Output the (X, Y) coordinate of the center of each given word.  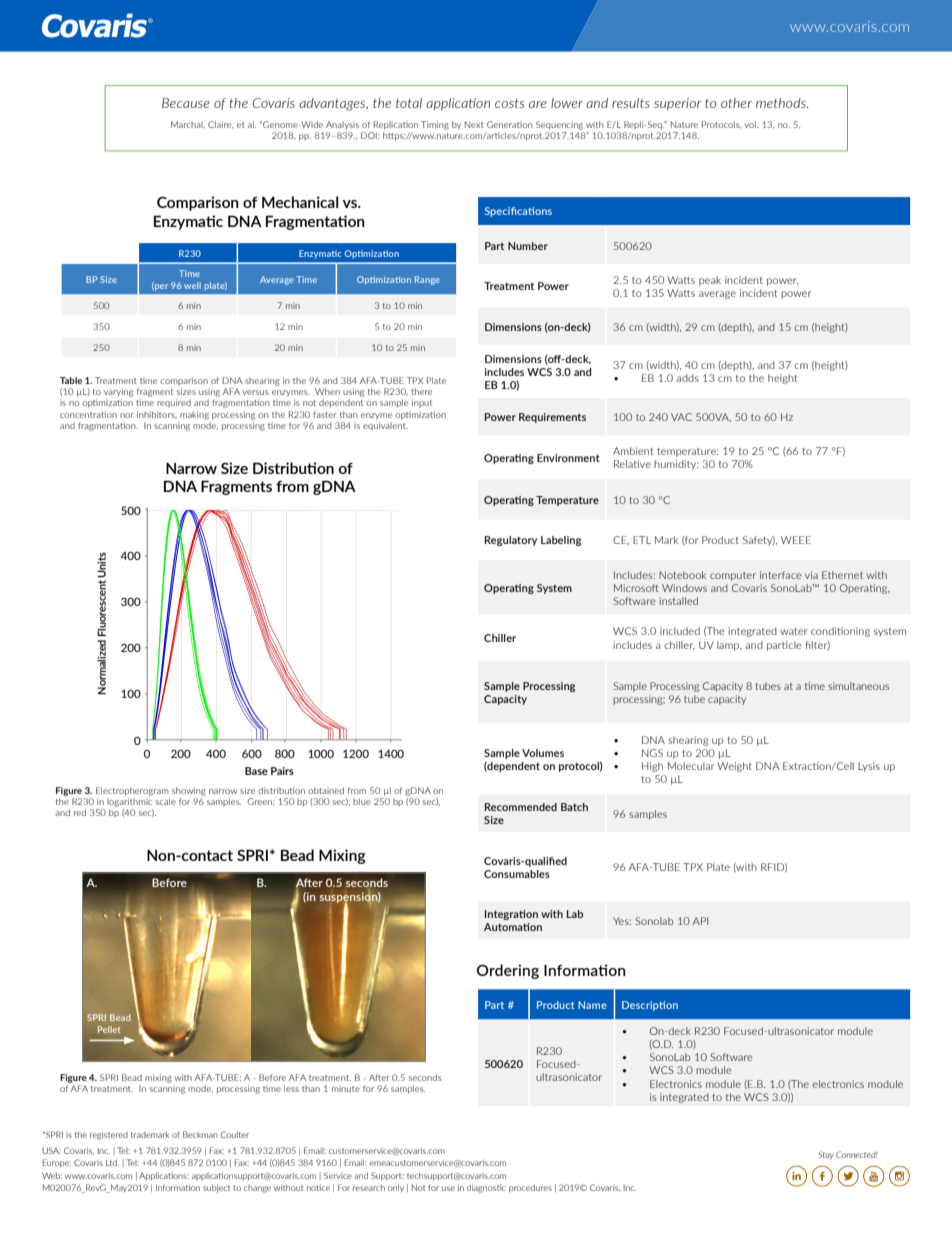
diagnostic (486, 1188)
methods (782, 103)
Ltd (112, 1162)
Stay (826, 1155)
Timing (435, 125)
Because (186, 103)
